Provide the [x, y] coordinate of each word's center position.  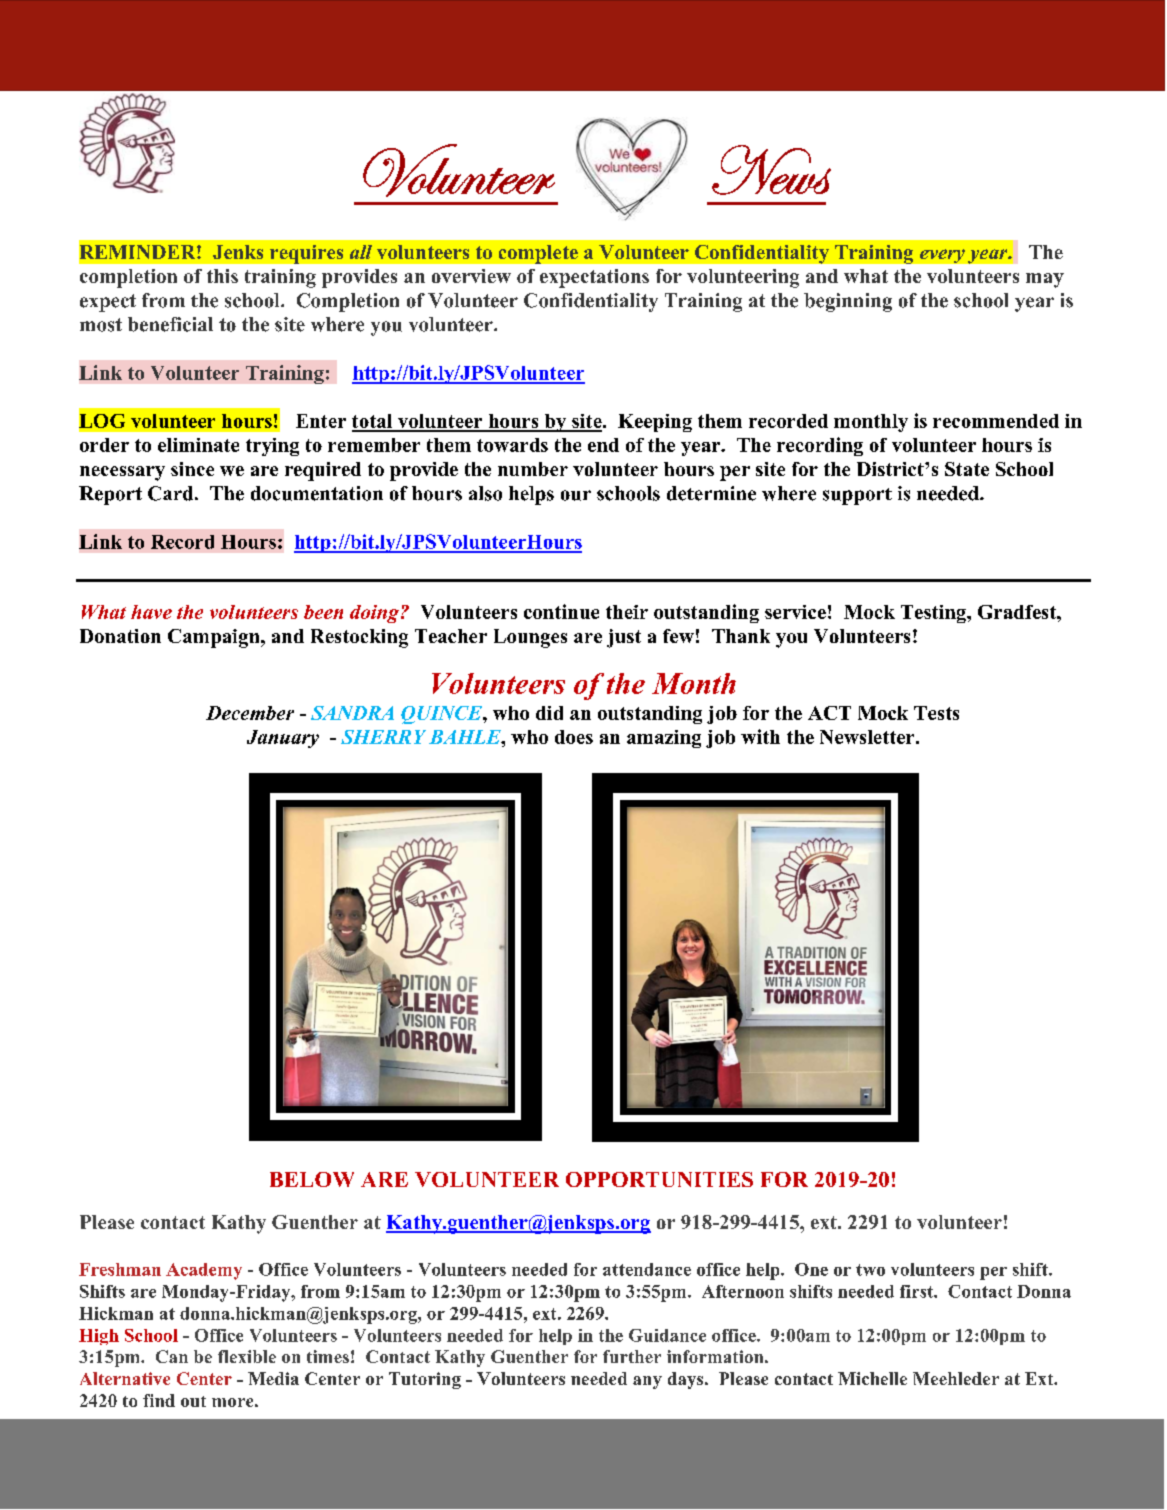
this [222, 276]
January [283, 739]
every [942, 256]
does [574, 737]
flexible [247, 1356]
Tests [936, 713]
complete [538, 254]
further [632, 1356]
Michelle [872, 1378]
